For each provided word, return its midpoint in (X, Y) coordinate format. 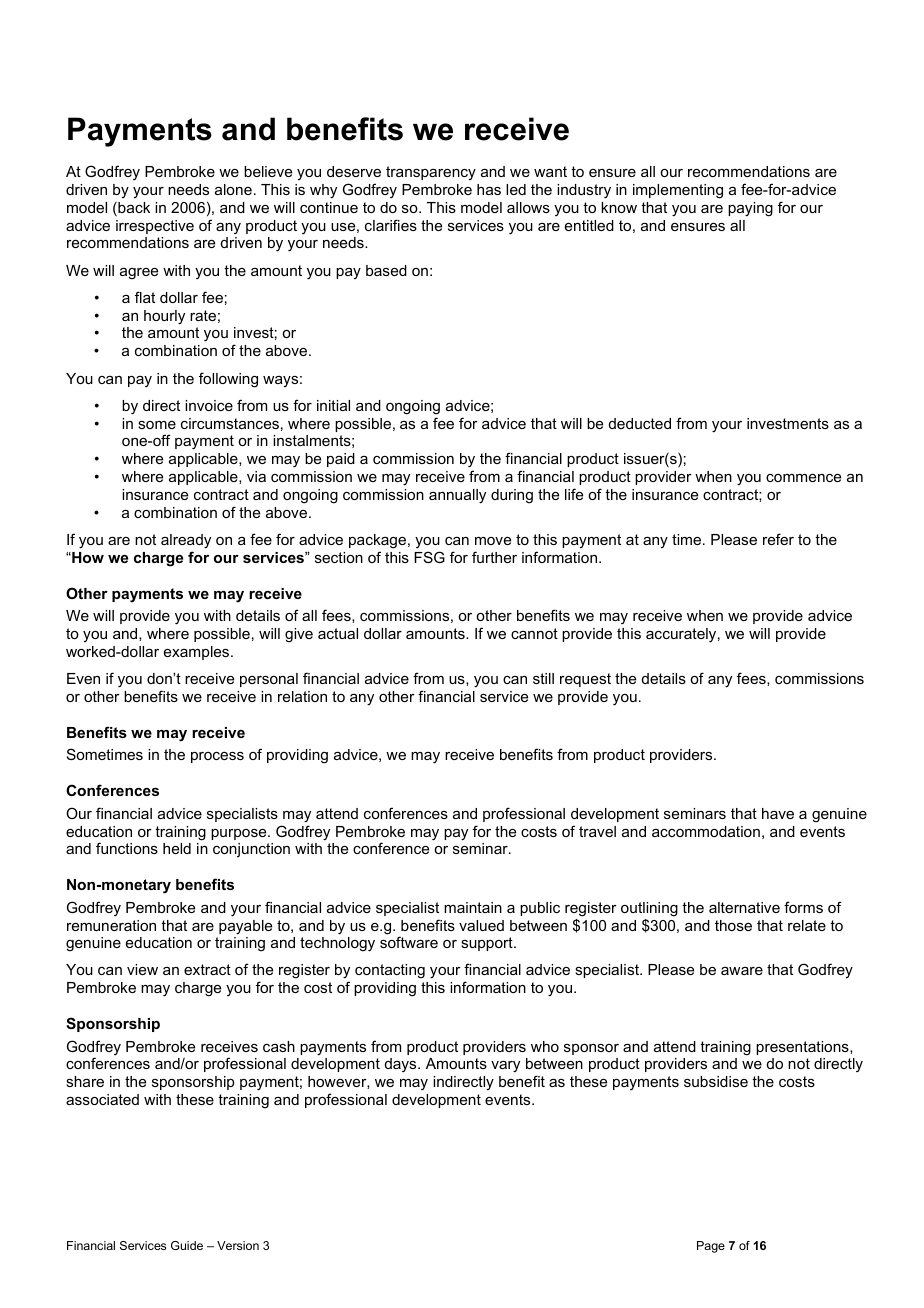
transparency (431, 173)
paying (750, 209)
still (543, 678)
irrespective (155, 227)
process (217, 757)
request (585, 680)
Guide (187, 1245)
